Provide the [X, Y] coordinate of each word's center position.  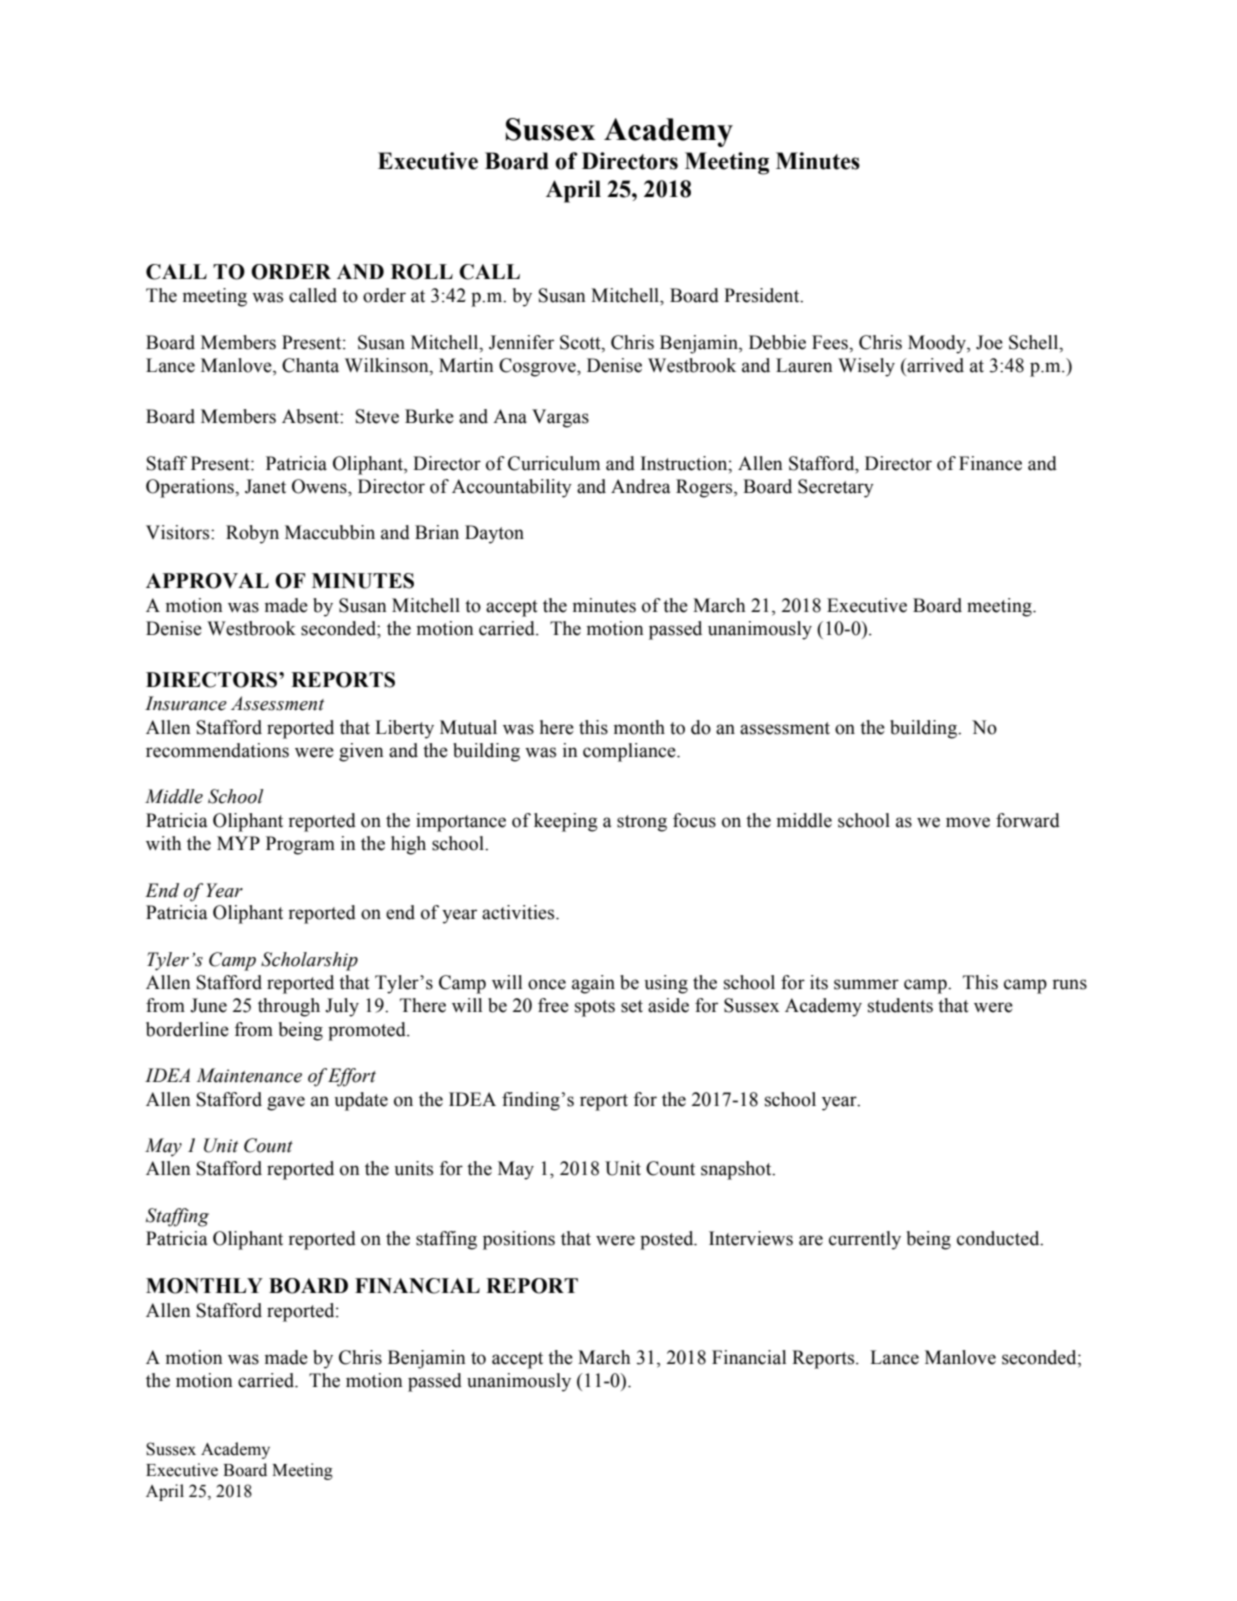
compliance [630, 752]
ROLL [422, 272]
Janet [265, 486]
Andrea [640, 486]
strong [642, 823]
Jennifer [521, 342]
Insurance [186, 703]
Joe [989, 342]
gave [286, 1103]
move [968, 822]
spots [595, 1008]
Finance [990, 463]
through [289, 1007]
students [900, 1005]
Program [300, 845]
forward [1028, 820]
